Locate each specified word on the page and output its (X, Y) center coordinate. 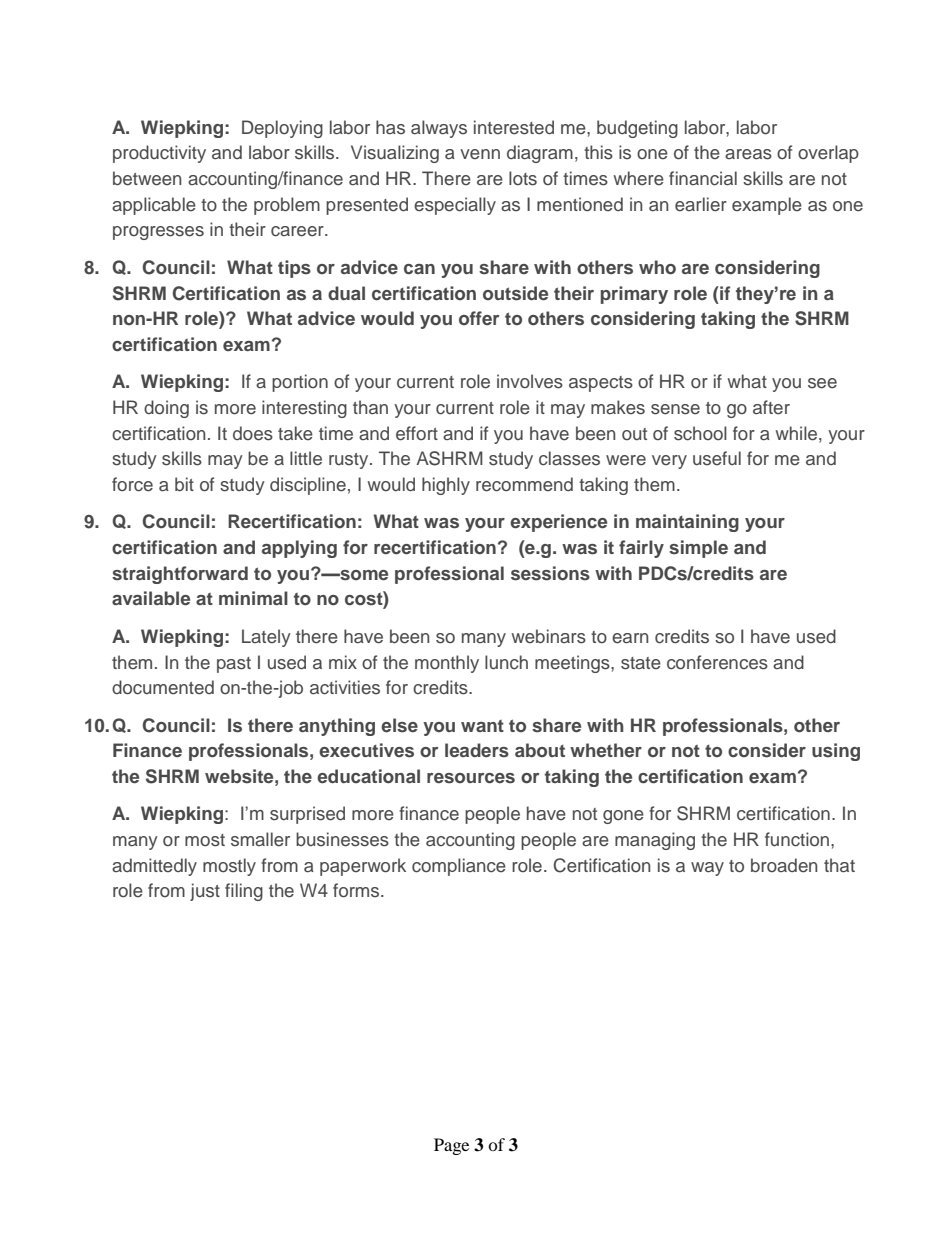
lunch (506, 662)
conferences (717, 662)
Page (451, 1146)
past (234, 665)
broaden (784, 865)
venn (480, 154)
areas (748, 154)
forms (357, 890)
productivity (159, 154)
